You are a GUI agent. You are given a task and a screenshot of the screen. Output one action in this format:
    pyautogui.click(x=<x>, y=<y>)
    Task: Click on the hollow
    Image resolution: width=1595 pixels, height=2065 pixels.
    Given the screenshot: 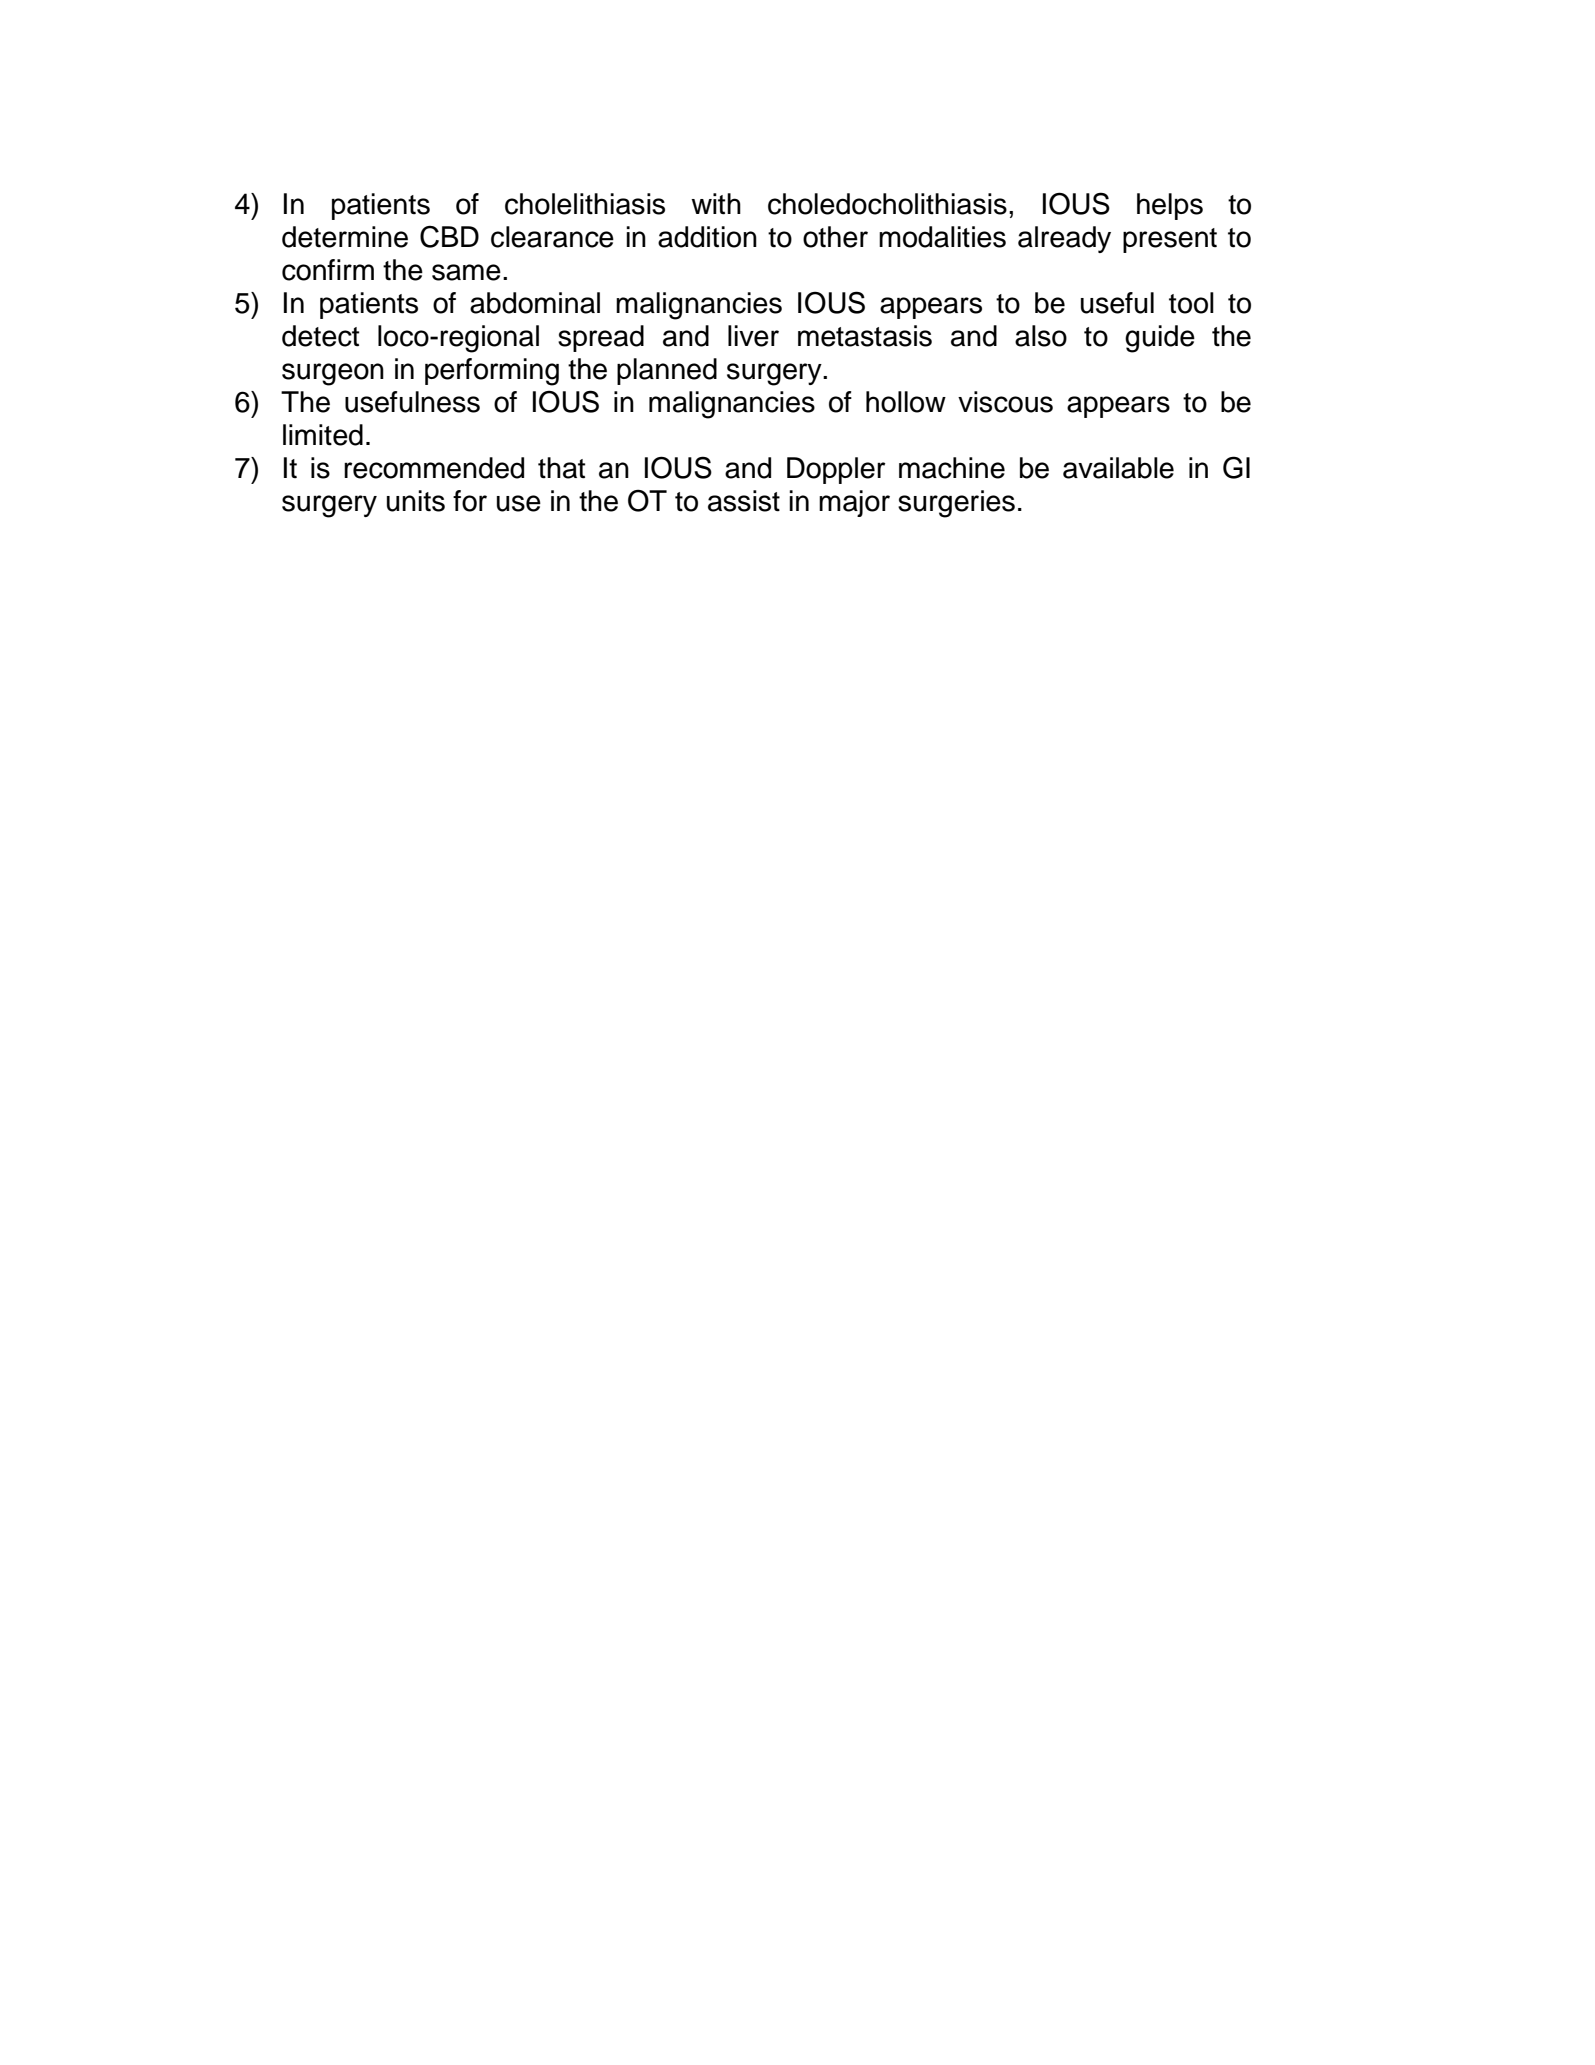 What is the action you would take?
    pyautogui.click(x=906, y=402)
